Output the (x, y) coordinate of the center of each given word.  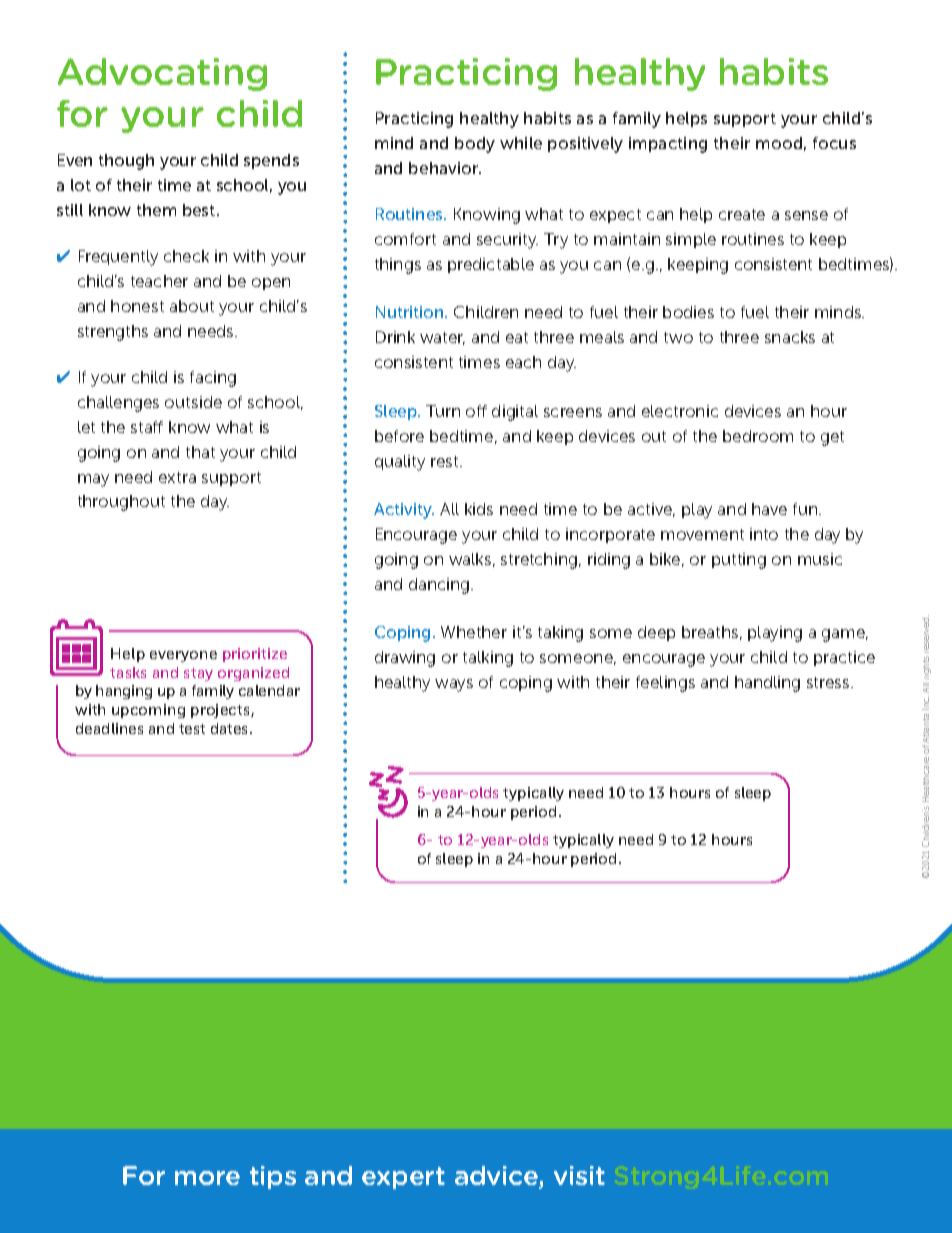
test (192, 729)
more (207, 1178)
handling (767, 684)
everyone (183, 656)
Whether (474, 632)
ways (454, 685)
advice (497, 1177)
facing (213, 379)
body (475, 145)
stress (829, 682)
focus (834, 143)
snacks (790, 337)
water (442, 338)
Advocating (162, 74)
